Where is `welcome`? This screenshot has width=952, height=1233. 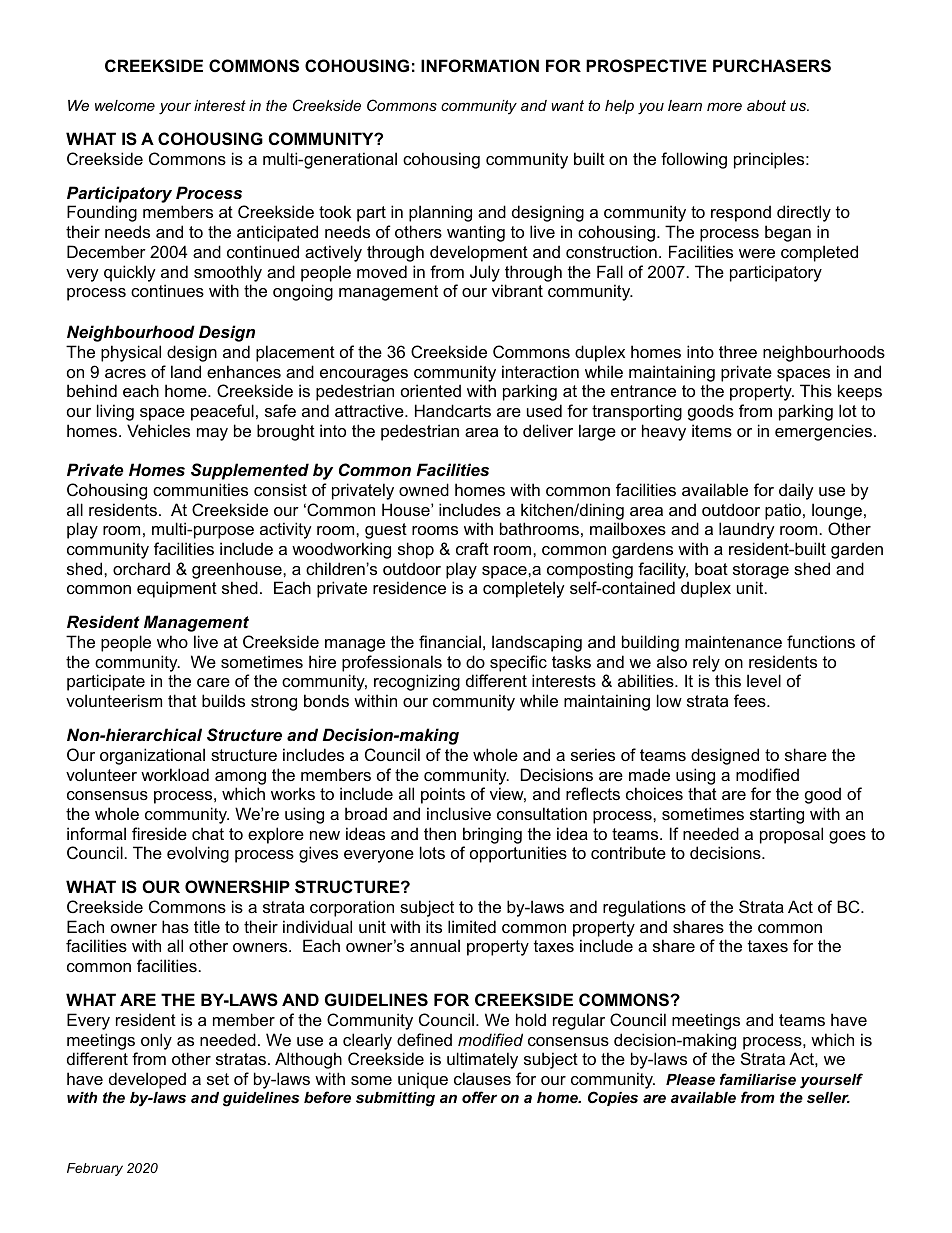 welcome is located at coordinates (125, 105).
